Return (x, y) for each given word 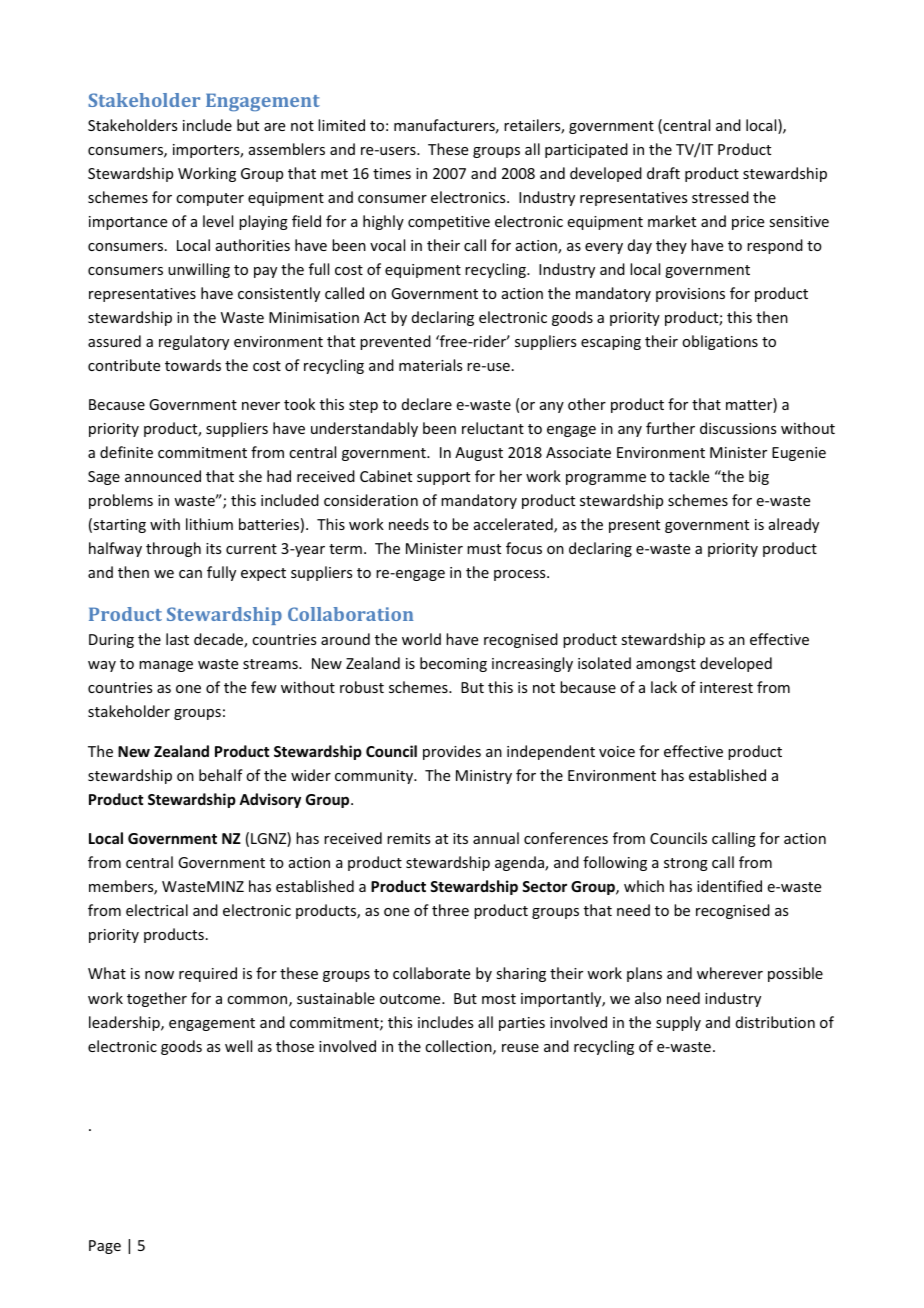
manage (166, 666)
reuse (520, 1048)
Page (105, 1247)
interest (726, 687)
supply (678, 1023)
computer (210, 199)
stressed (720, 197)
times (392, 173)
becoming (453, 664)
